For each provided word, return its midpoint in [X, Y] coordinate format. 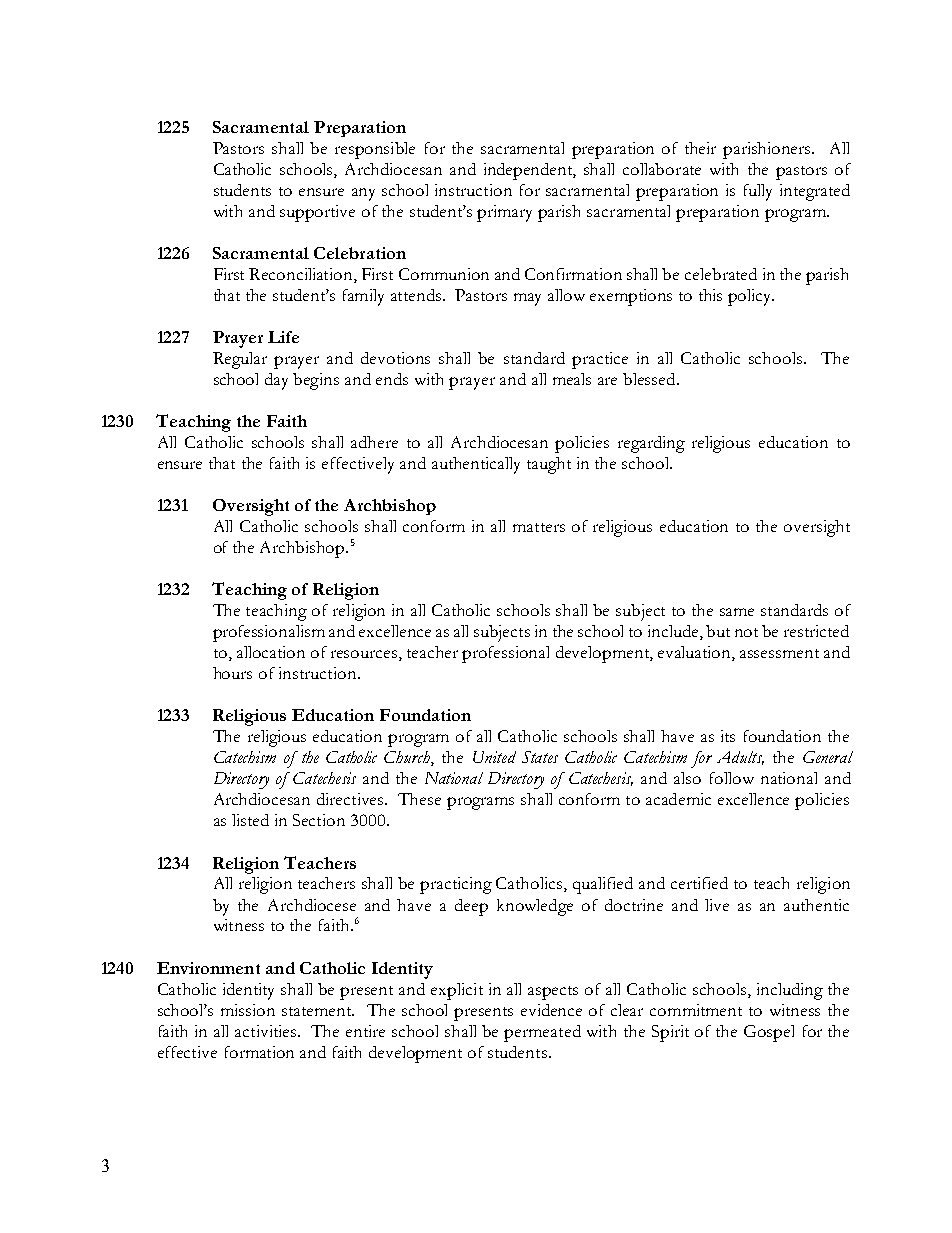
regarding [651, 444]
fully [758, 192]
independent [530, 171]
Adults [740, 758]
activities [267, 1031]
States [540, 757]
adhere [374, 442]
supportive [317, 213]
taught [549, 465]
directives [352, 799]
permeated [542, 1033]
